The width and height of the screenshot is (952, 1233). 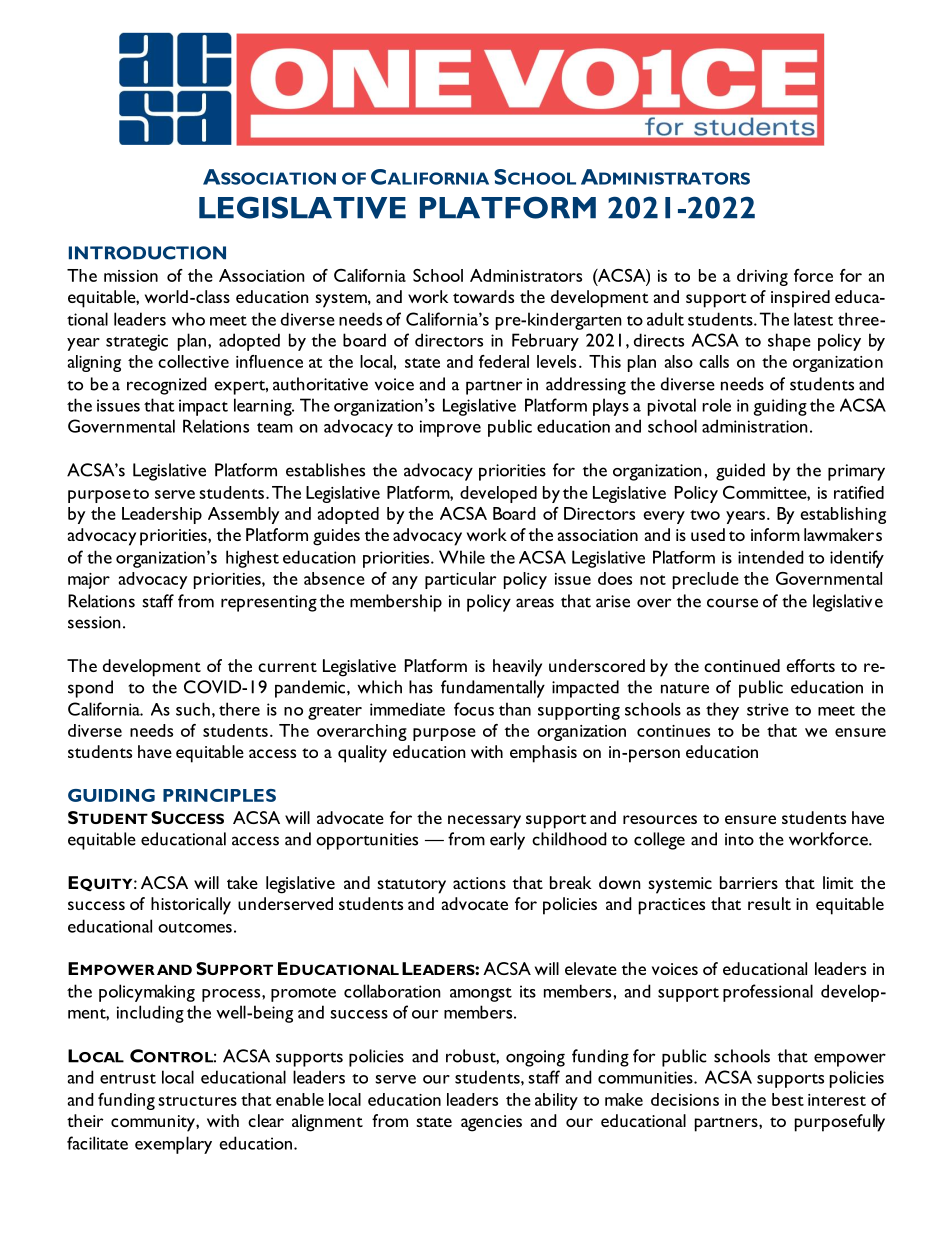 What do you see at coordinates (762, 277) in the screenshot?
I see `driving` at bounding box center [762, 277].
